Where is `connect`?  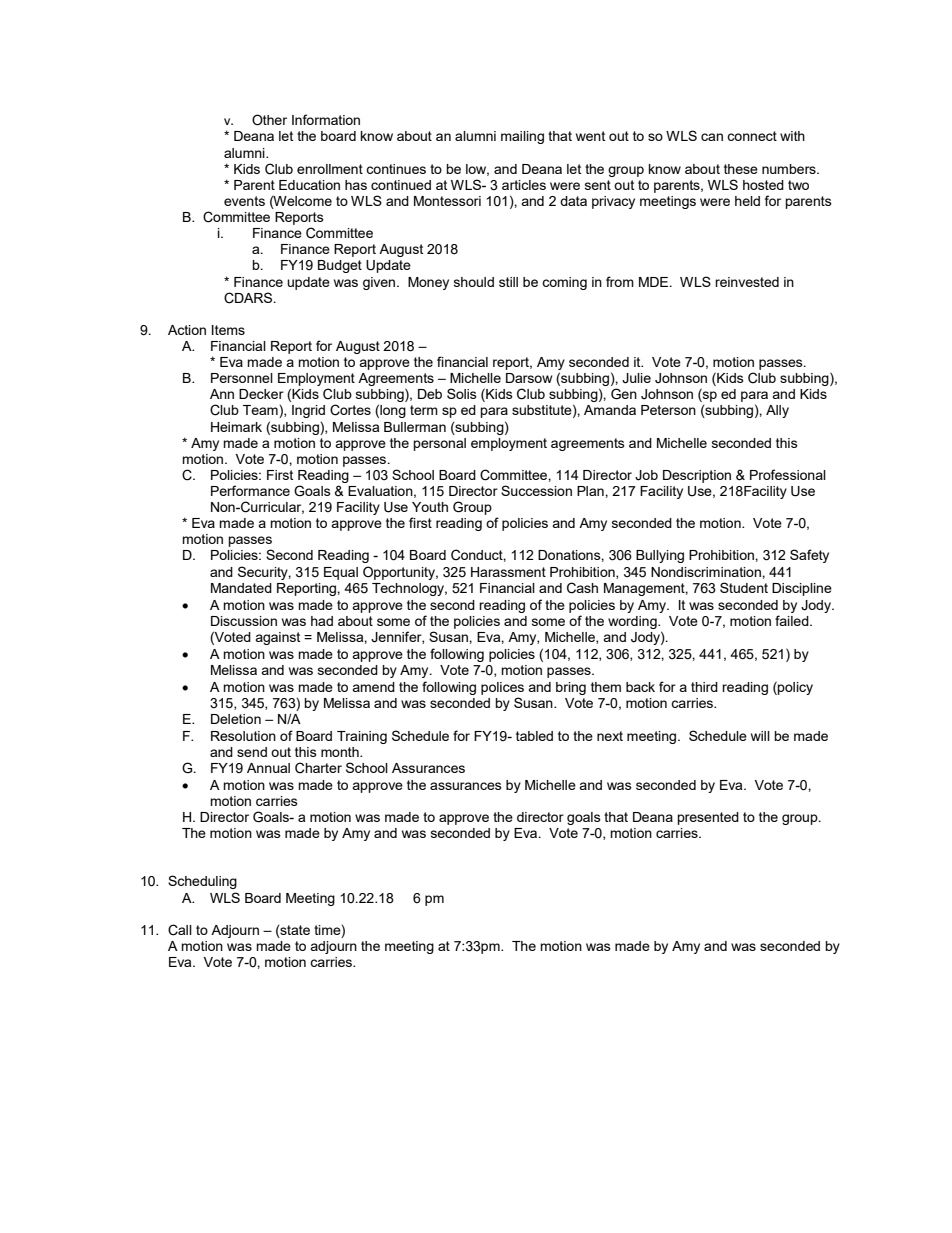
connect is located at coordinates (752, 136).
